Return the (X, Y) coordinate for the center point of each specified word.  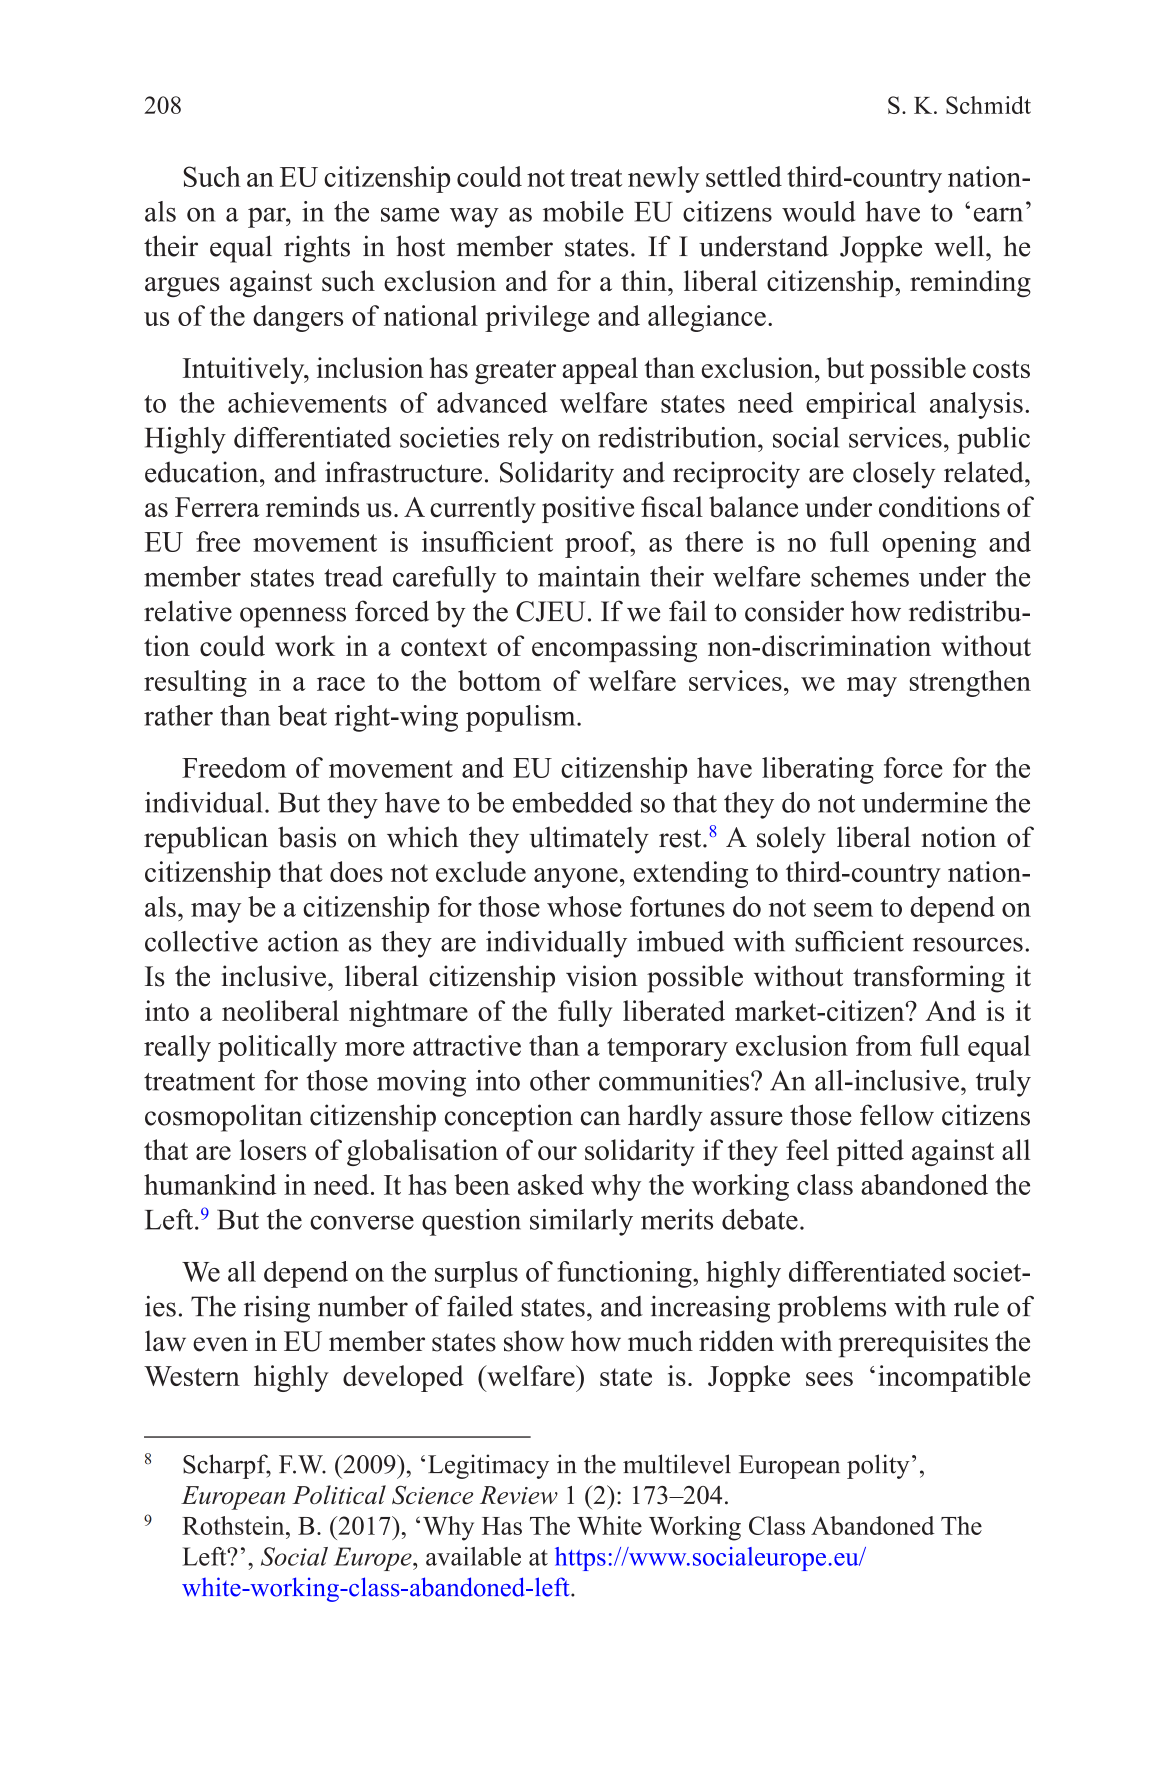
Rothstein (234, 1525)
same (410, 215)
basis (307, 837)
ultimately (589, 840)
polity (878, 1466)
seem (843, 910)
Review (519, 1495)
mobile (583, 211)
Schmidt (988, 105)
